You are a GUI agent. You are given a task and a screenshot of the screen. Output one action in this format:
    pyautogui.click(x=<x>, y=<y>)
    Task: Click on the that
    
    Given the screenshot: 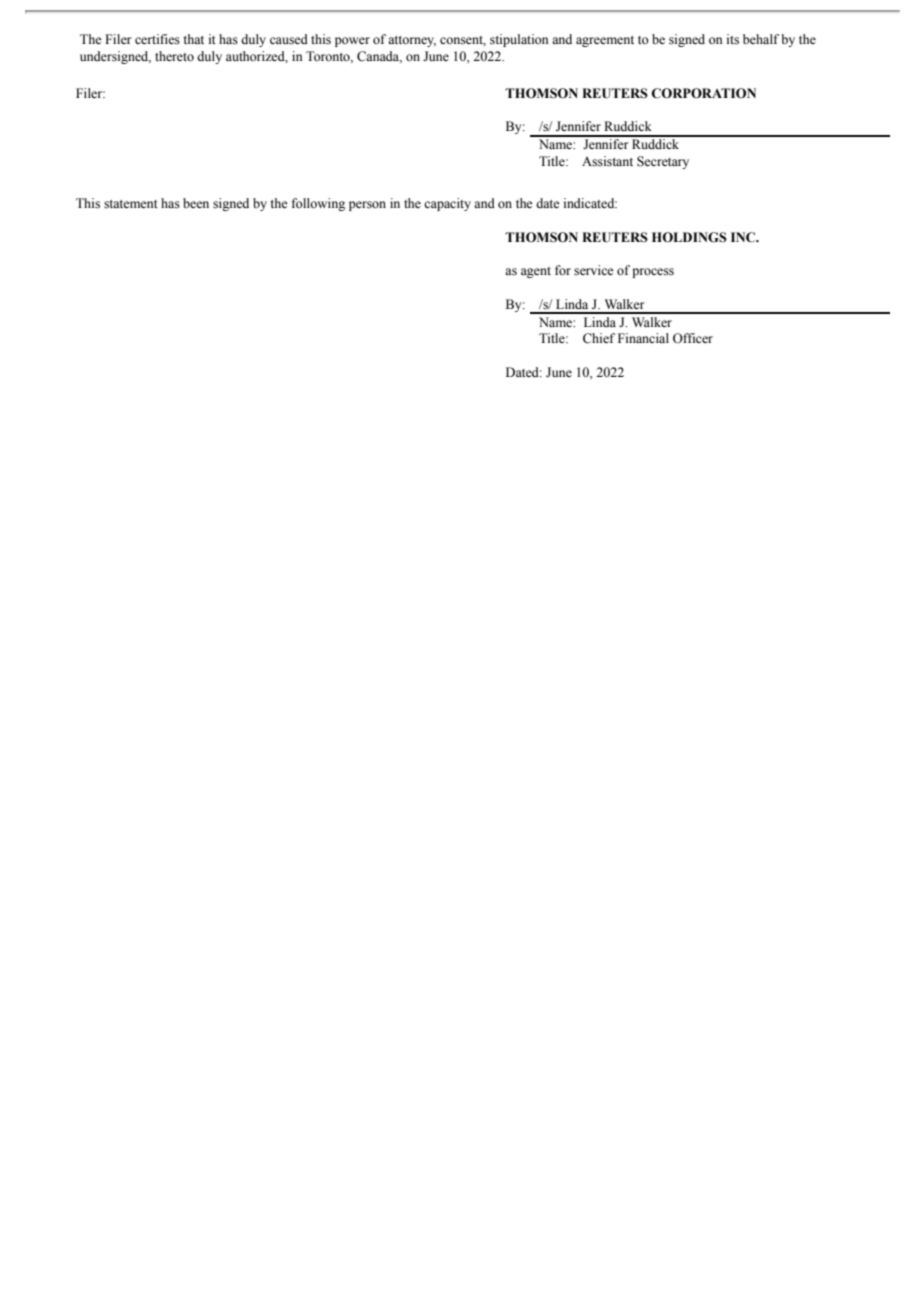 What is the action you would take?
    pyautogui.click(x=193, y=39)
